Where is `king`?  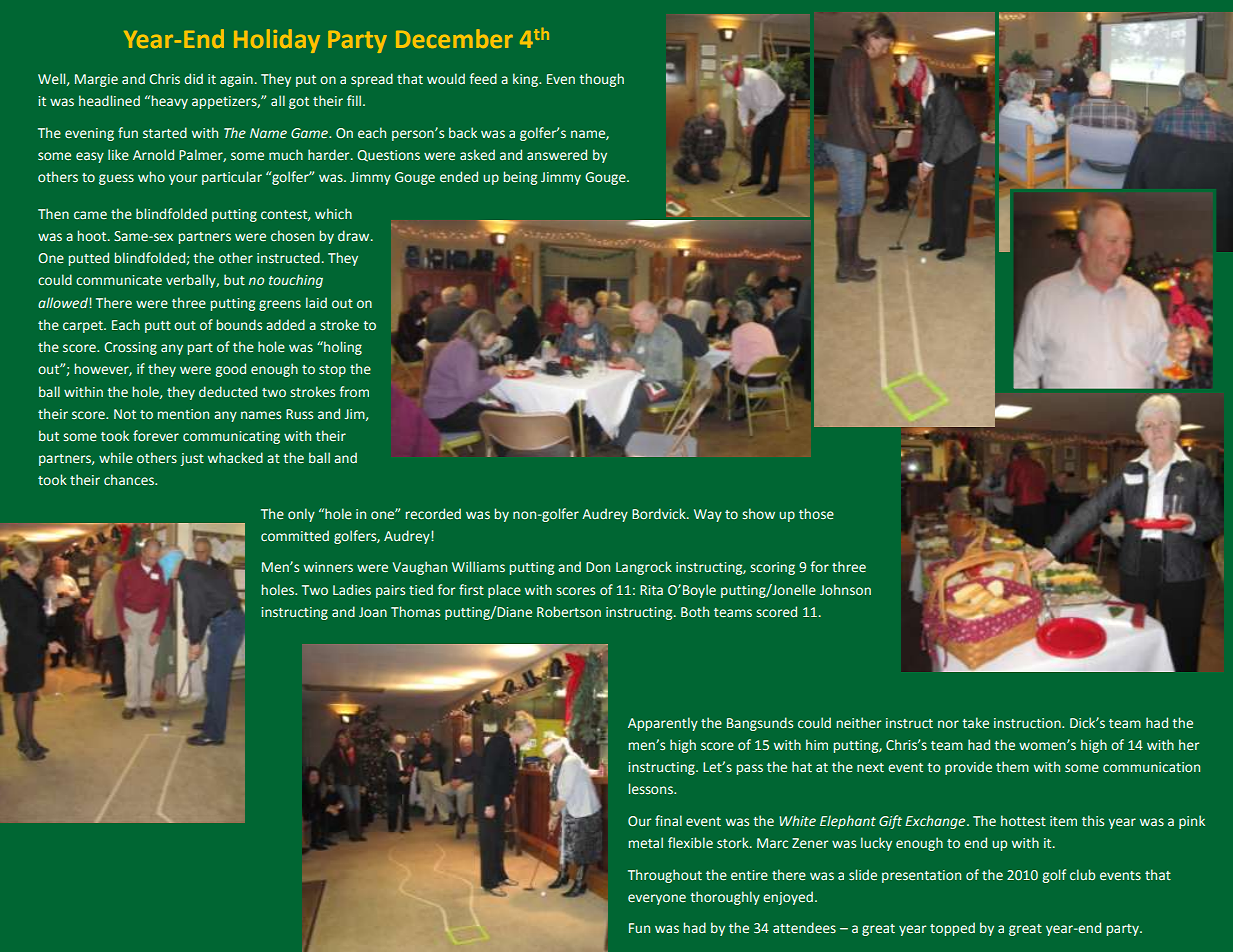 king is located at coordinates (526, 80).
